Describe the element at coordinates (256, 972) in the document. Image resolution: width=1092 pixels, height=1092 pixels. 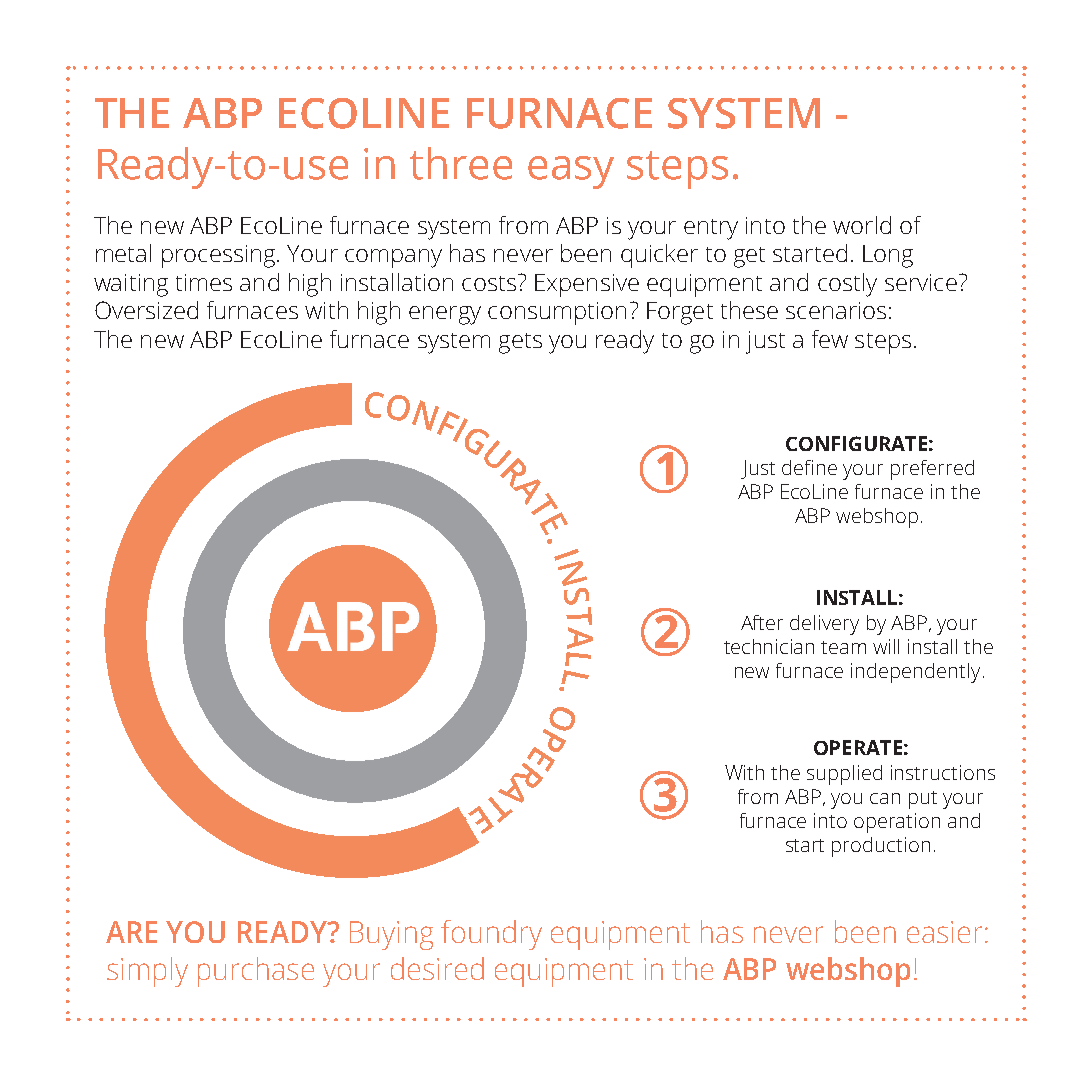
I see `purchase` at that location.
